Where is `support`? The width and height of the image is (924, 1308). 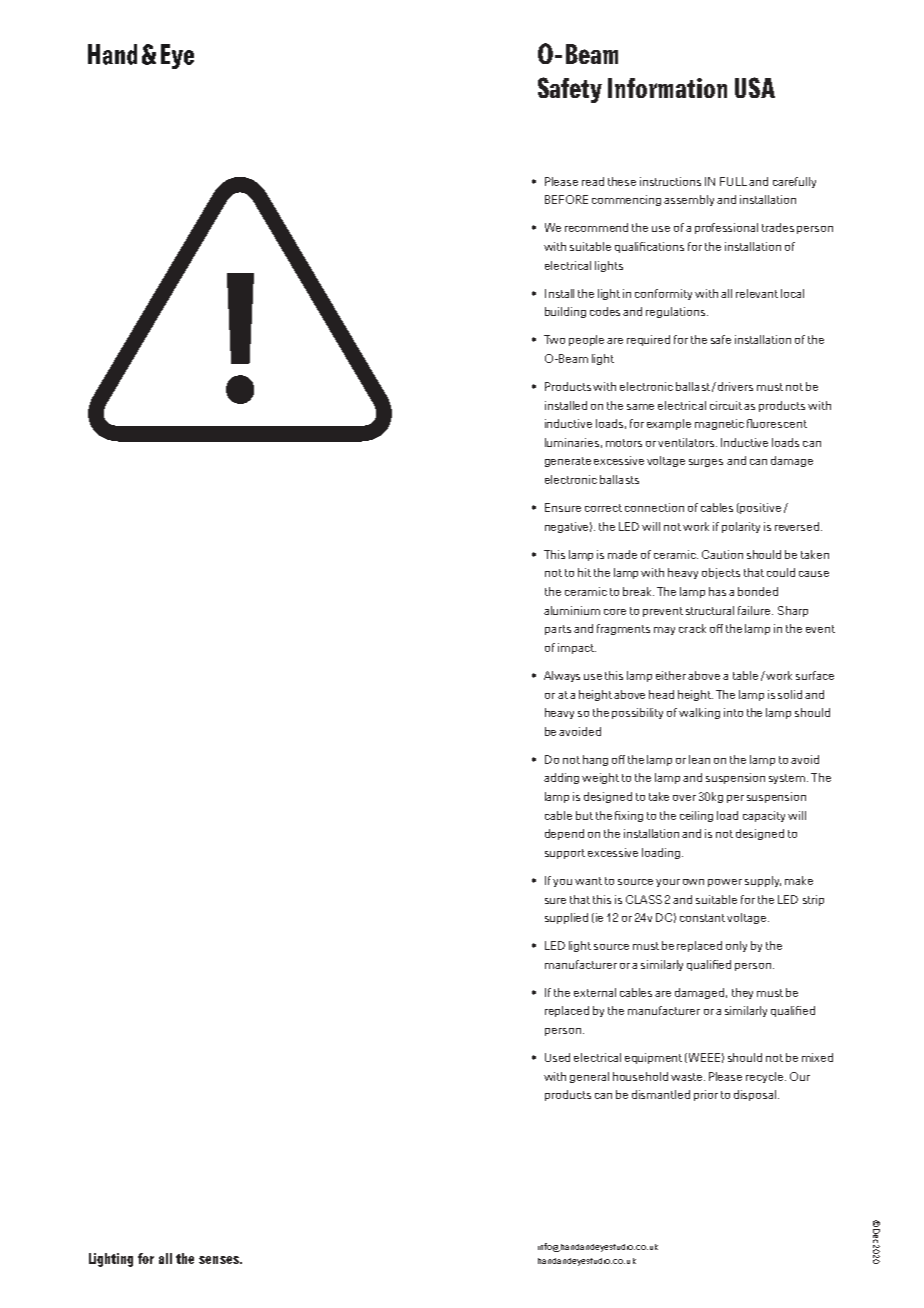
support is located at coordinates (565, 854).
